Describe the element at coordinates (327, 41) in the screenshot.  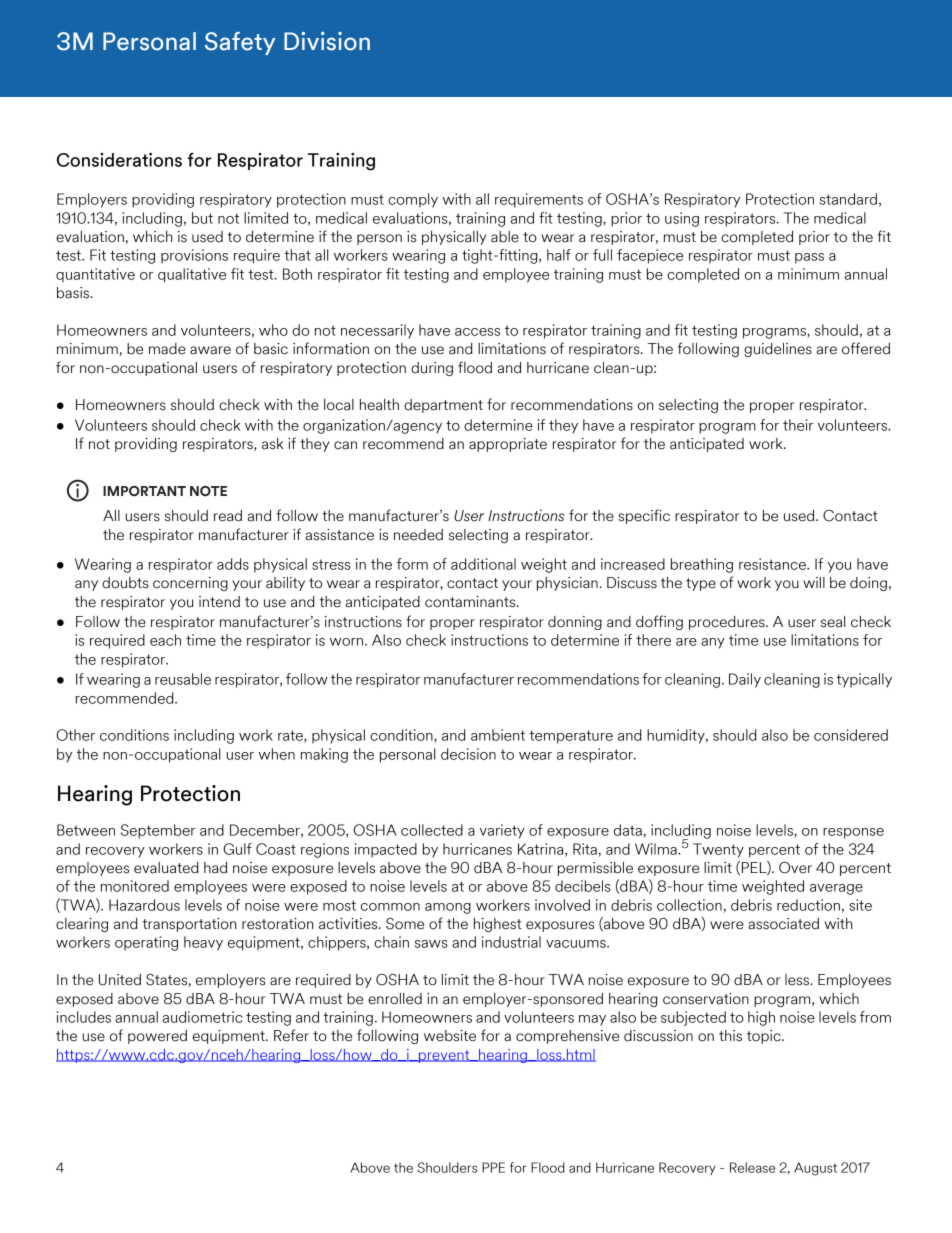
I see `Division` at that location.
